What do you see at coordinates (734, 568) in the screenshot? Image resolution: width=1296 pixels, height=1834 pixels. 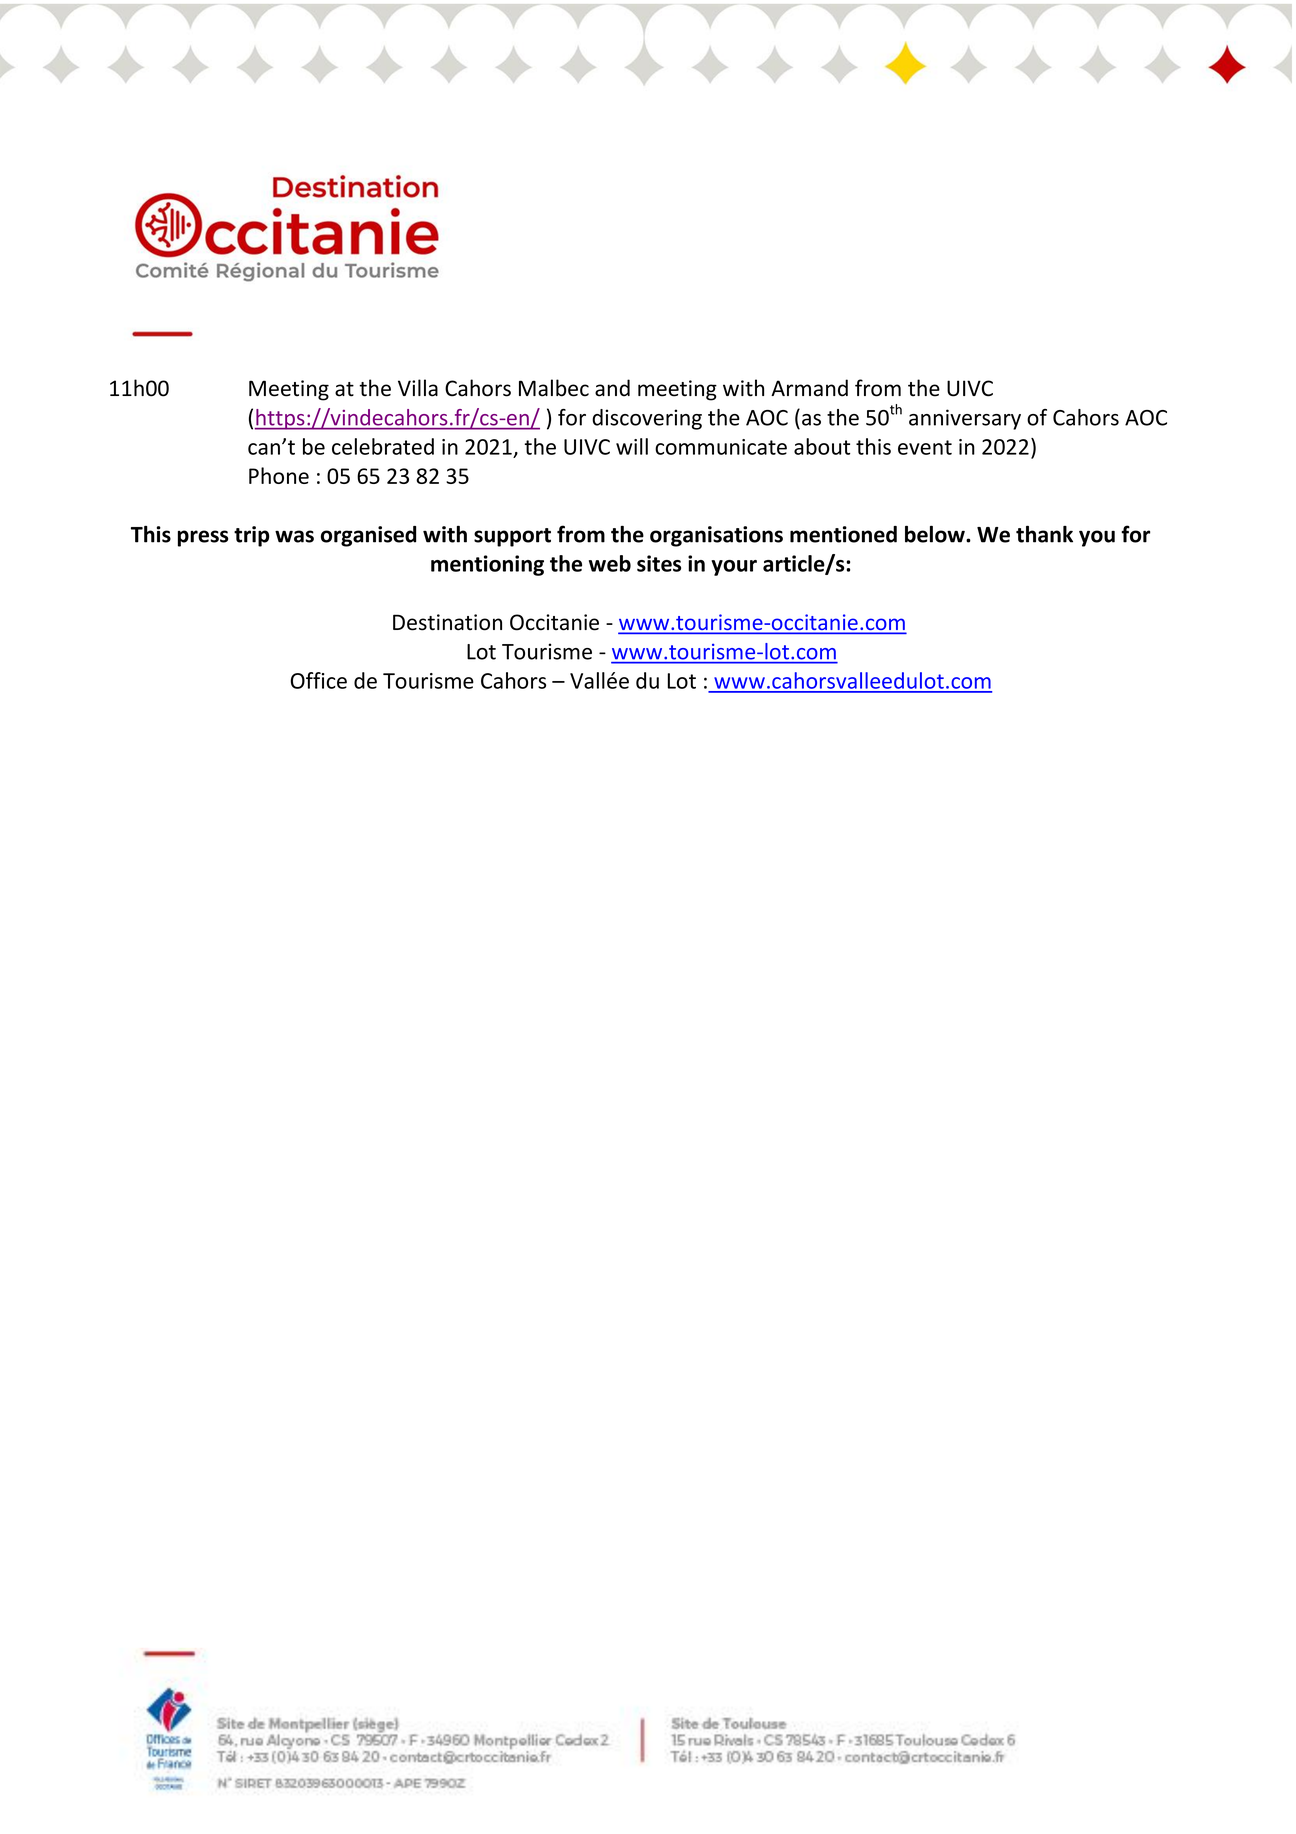 I see `your` at bounding box center [734, 568].
